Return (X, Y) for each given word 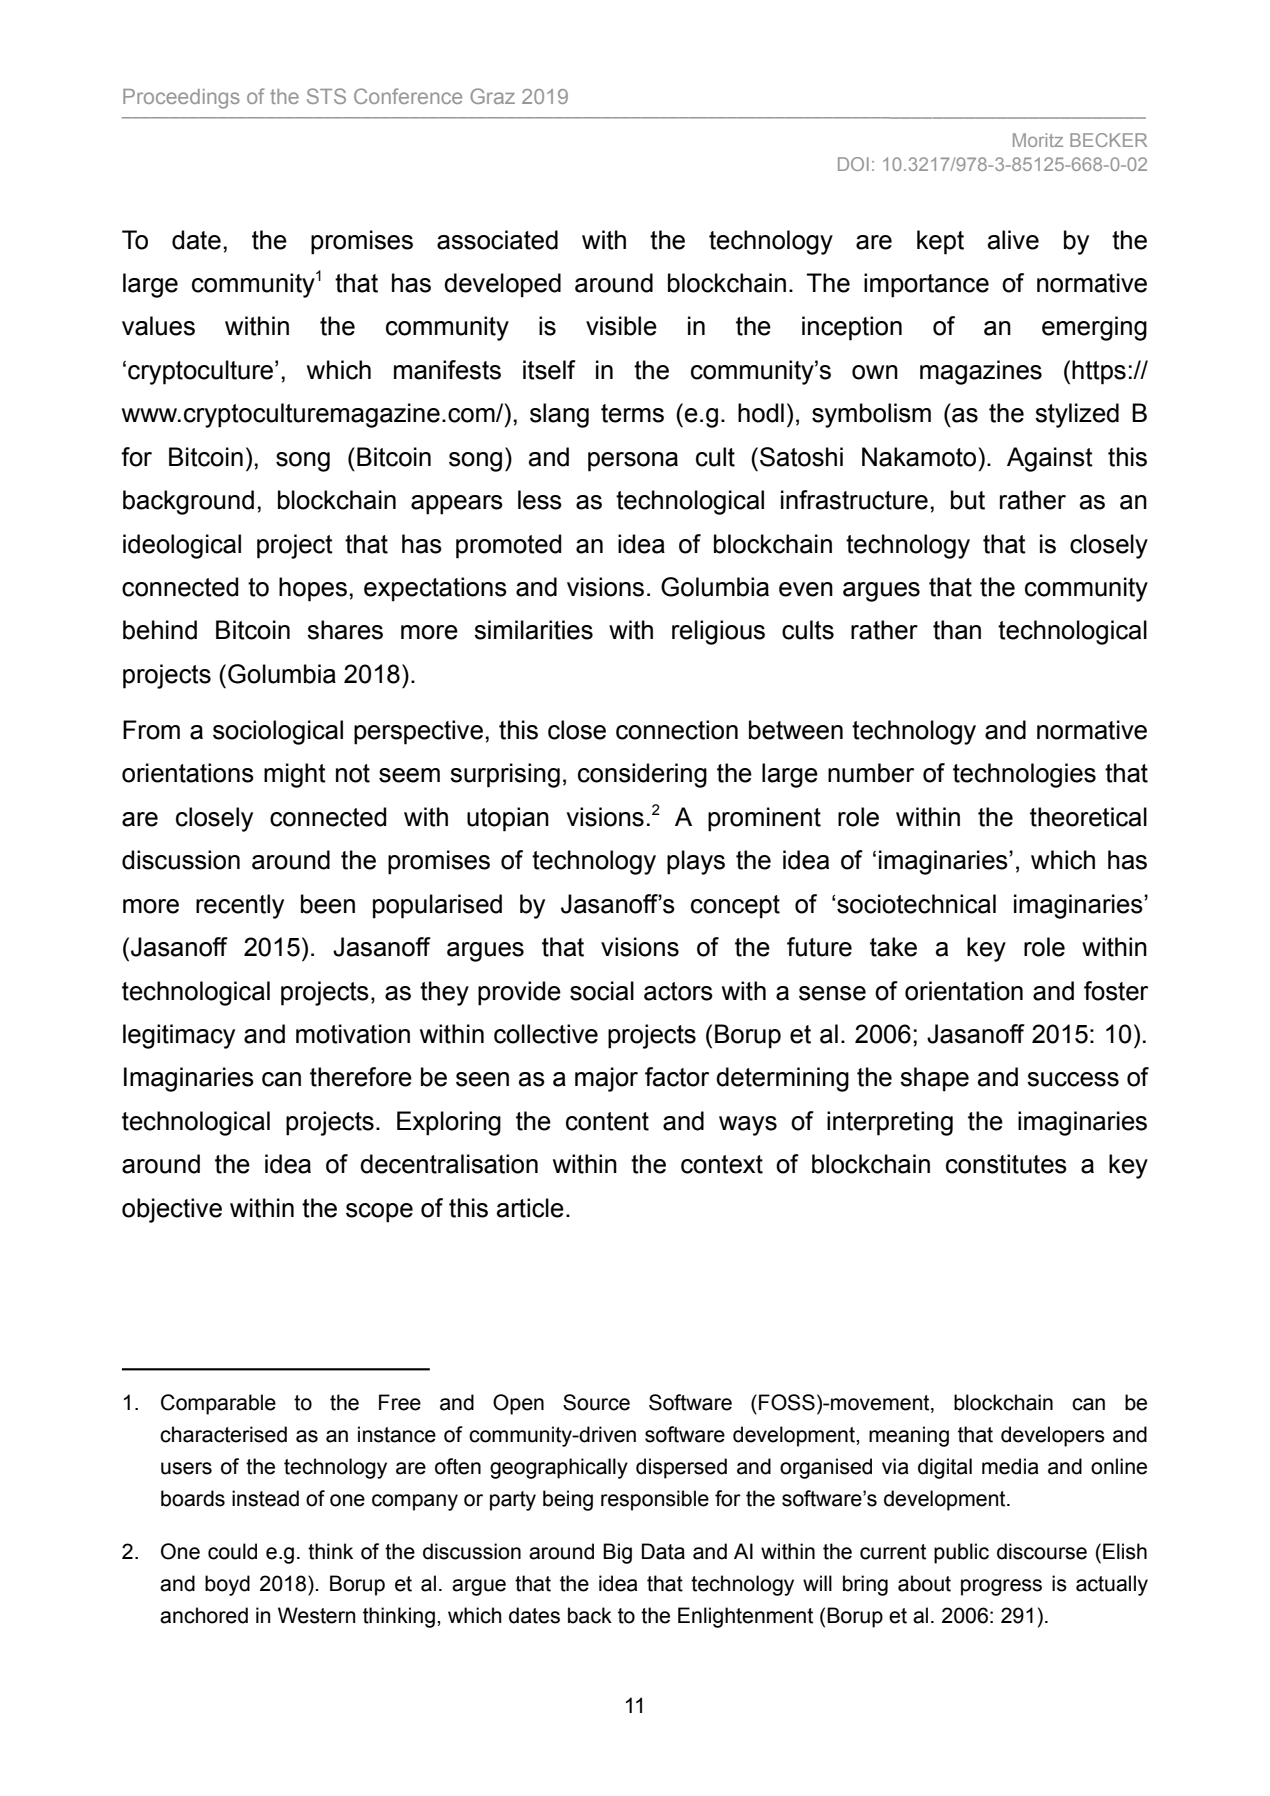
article (530, 1208)
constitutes (1006, 1164)
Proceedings (181, 99)
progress (1001, 1587)
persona (633, 462)
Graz (492, 96)
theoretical (1088, 817)
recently (240, 906)
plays (696, 862)
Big (617, 1553)
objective (172, 1210)
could (232, 1551)
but (968, 500)
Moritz (1038, 140)
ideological (182, 546)
